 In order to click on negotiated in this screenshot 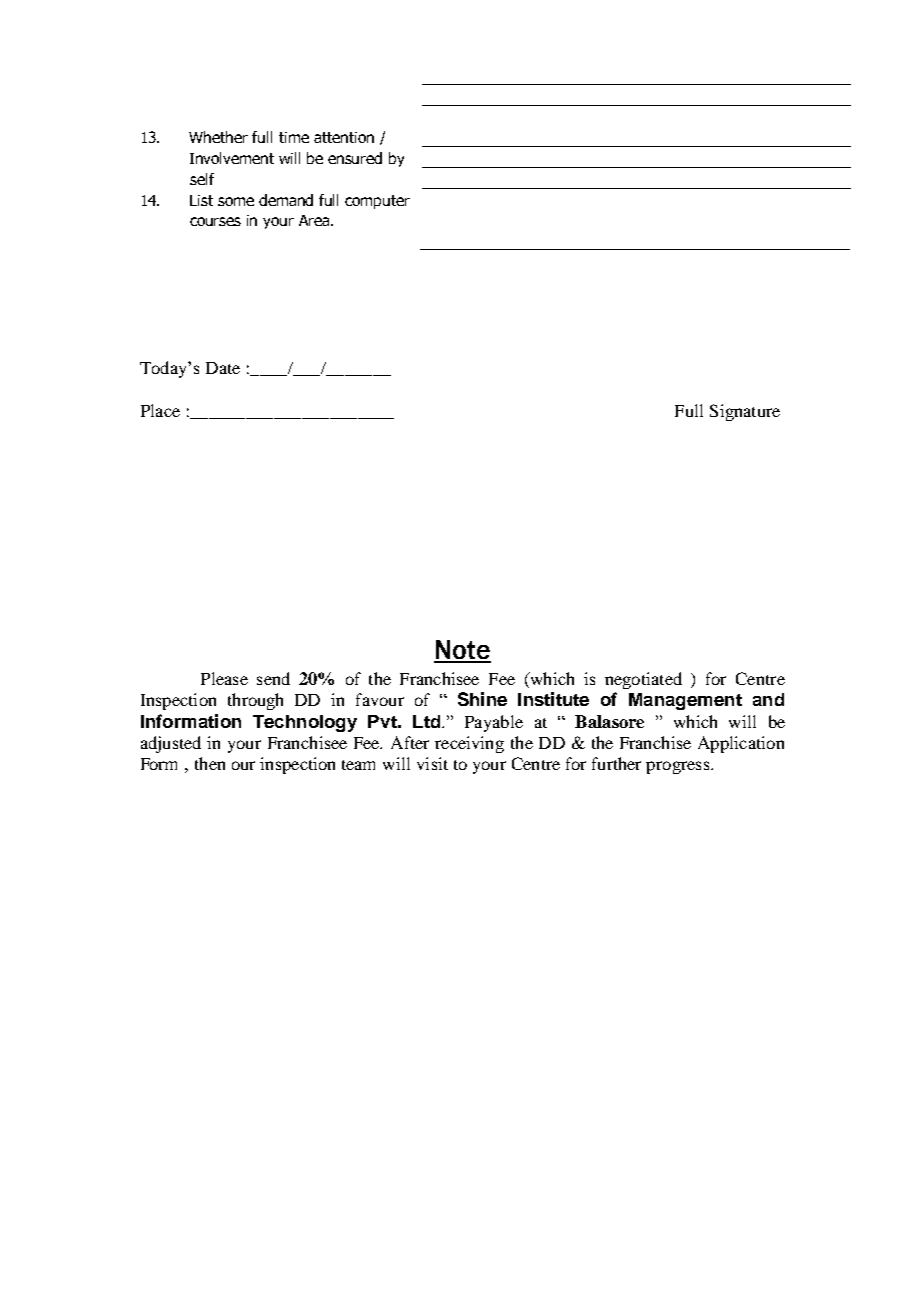, I will do `click(643, 680)`.
